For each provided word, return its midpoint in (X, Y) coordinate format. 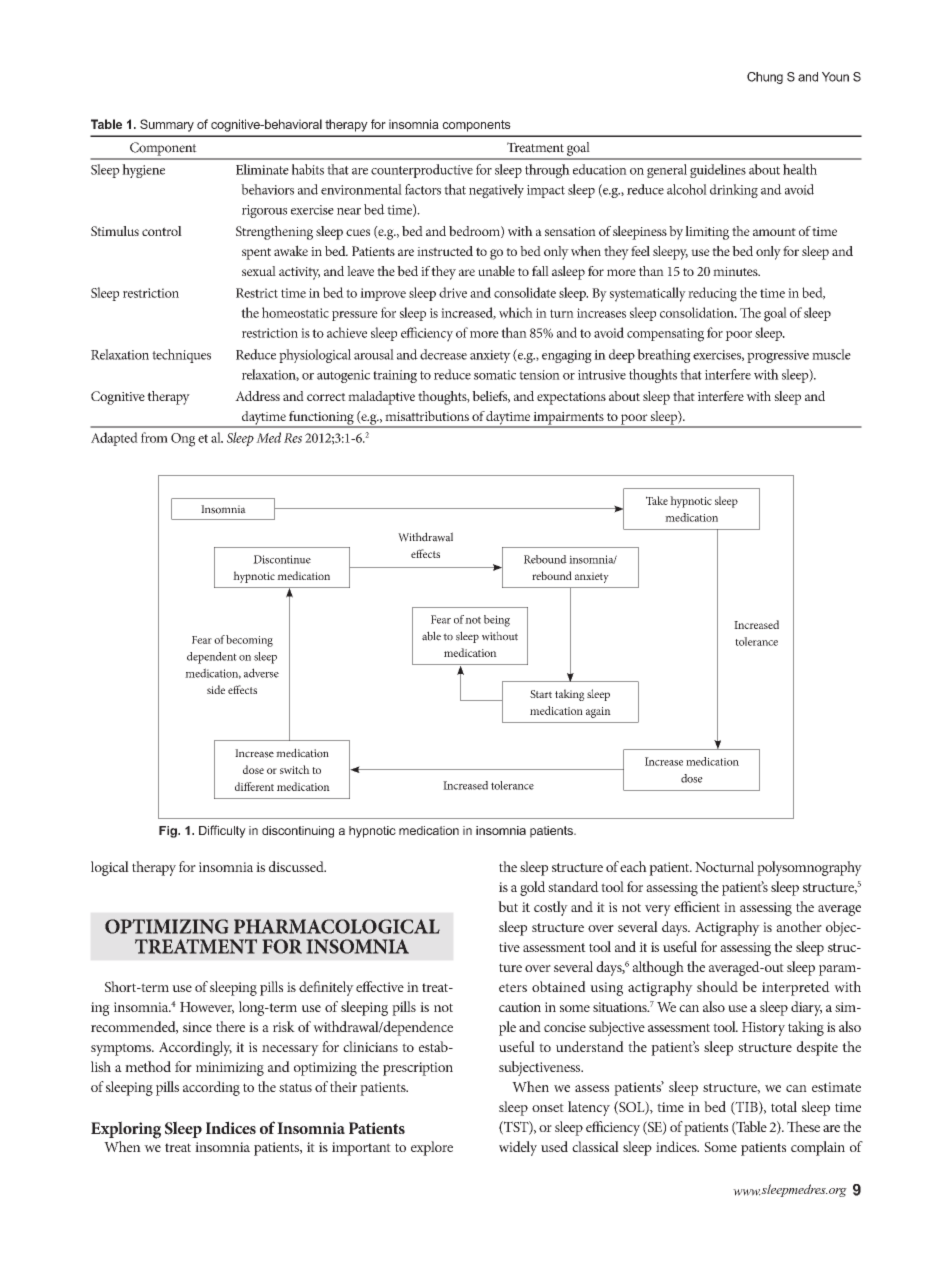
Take (657, 500)
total (784, 1106)
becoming (249, 641)
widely (518, 1148)
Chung (765, 78)
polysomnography (809, 868)
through (547, 171)
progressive (778, 356)
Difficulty (222, 831)
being (497, 621)
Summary (167, 125)
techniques (181, 356)
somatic (495, 375)
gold (532, 888)
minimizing (230, 1069)
